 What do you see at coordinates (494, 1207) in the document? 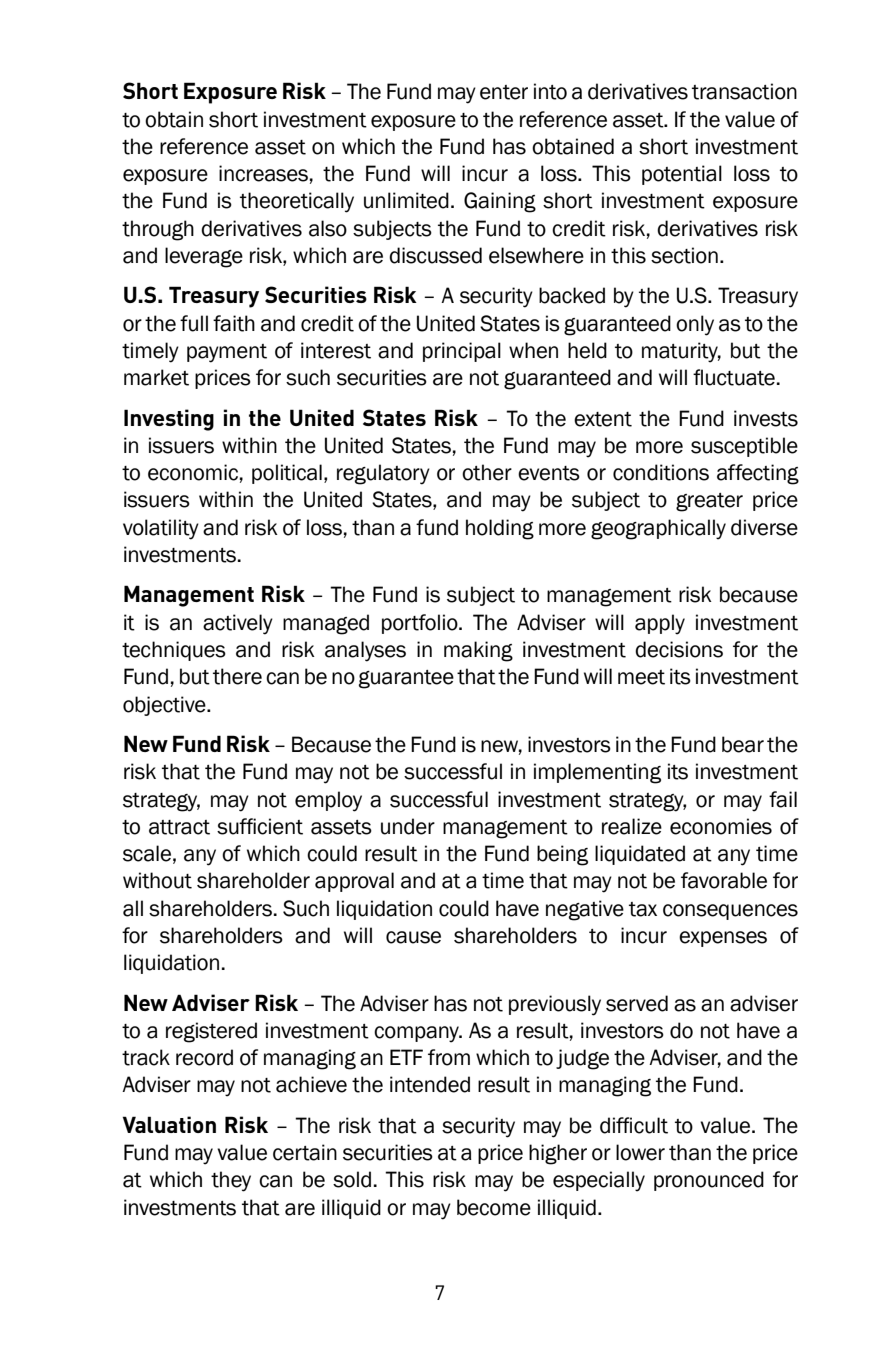
I see `become` at bounding box center [494, 1207].
